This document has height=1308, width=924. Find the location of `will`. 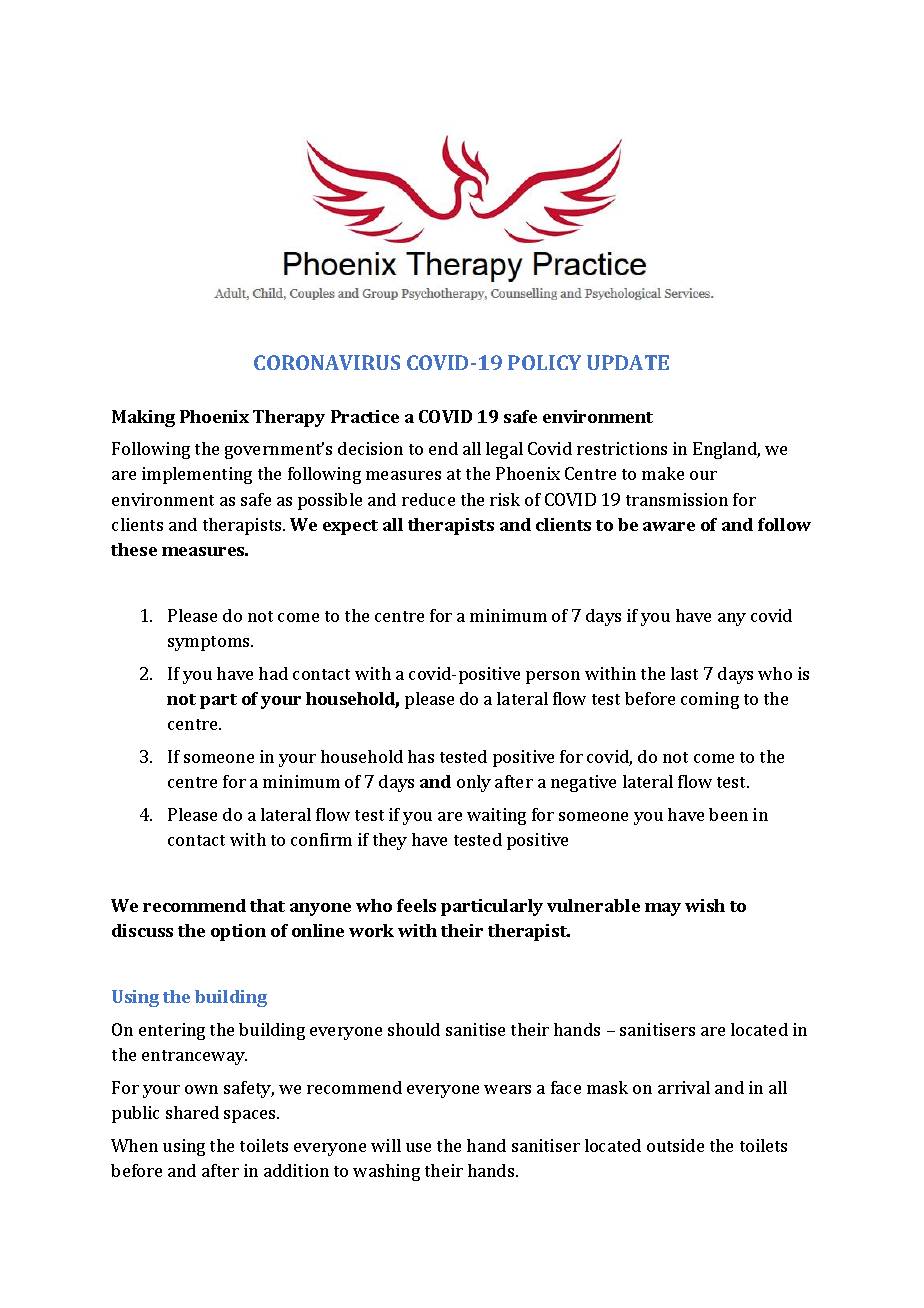

will is located at coordinates (386, 1145).
